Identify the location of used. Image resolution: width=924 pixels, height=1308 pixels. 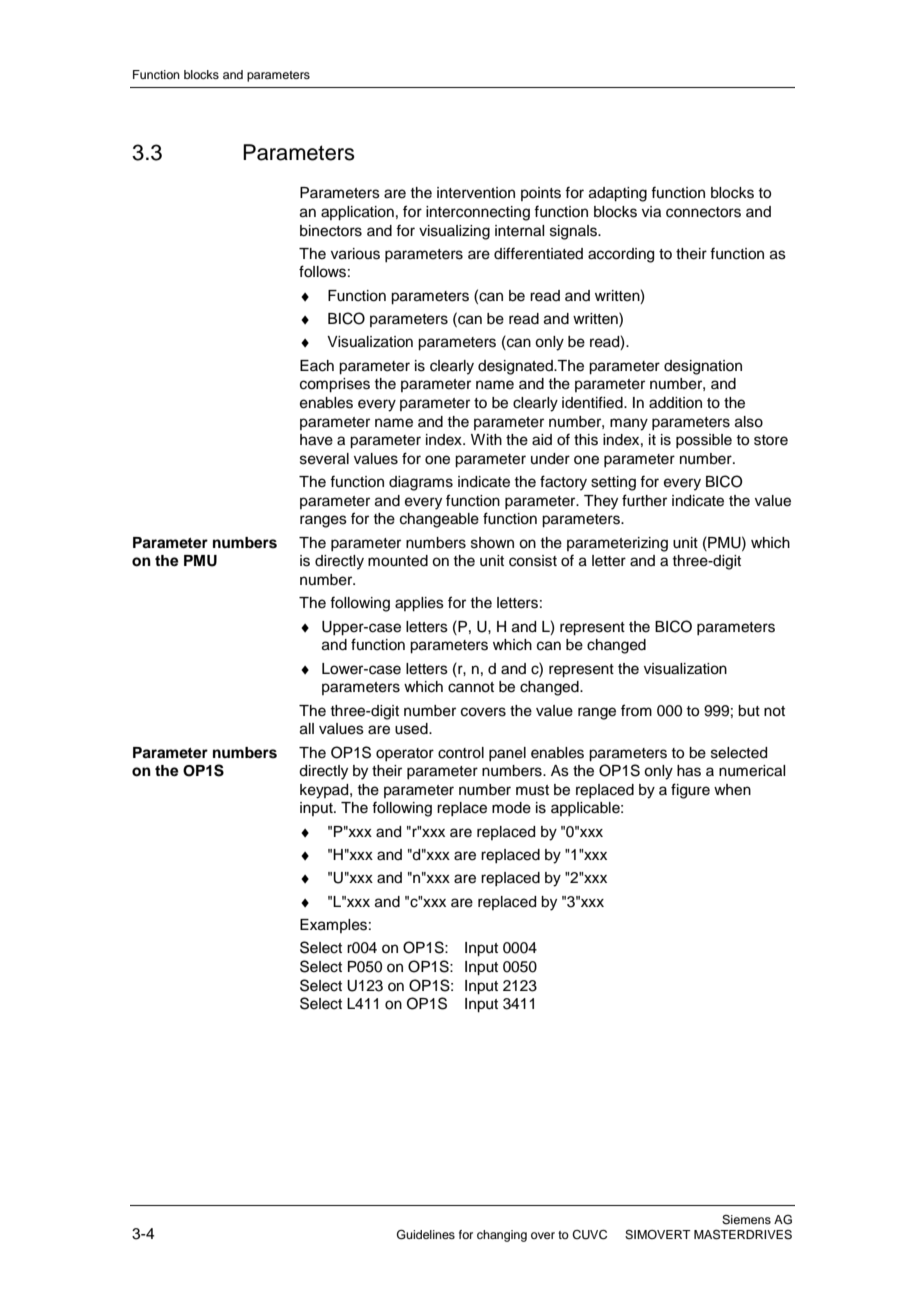
(412, 729).
